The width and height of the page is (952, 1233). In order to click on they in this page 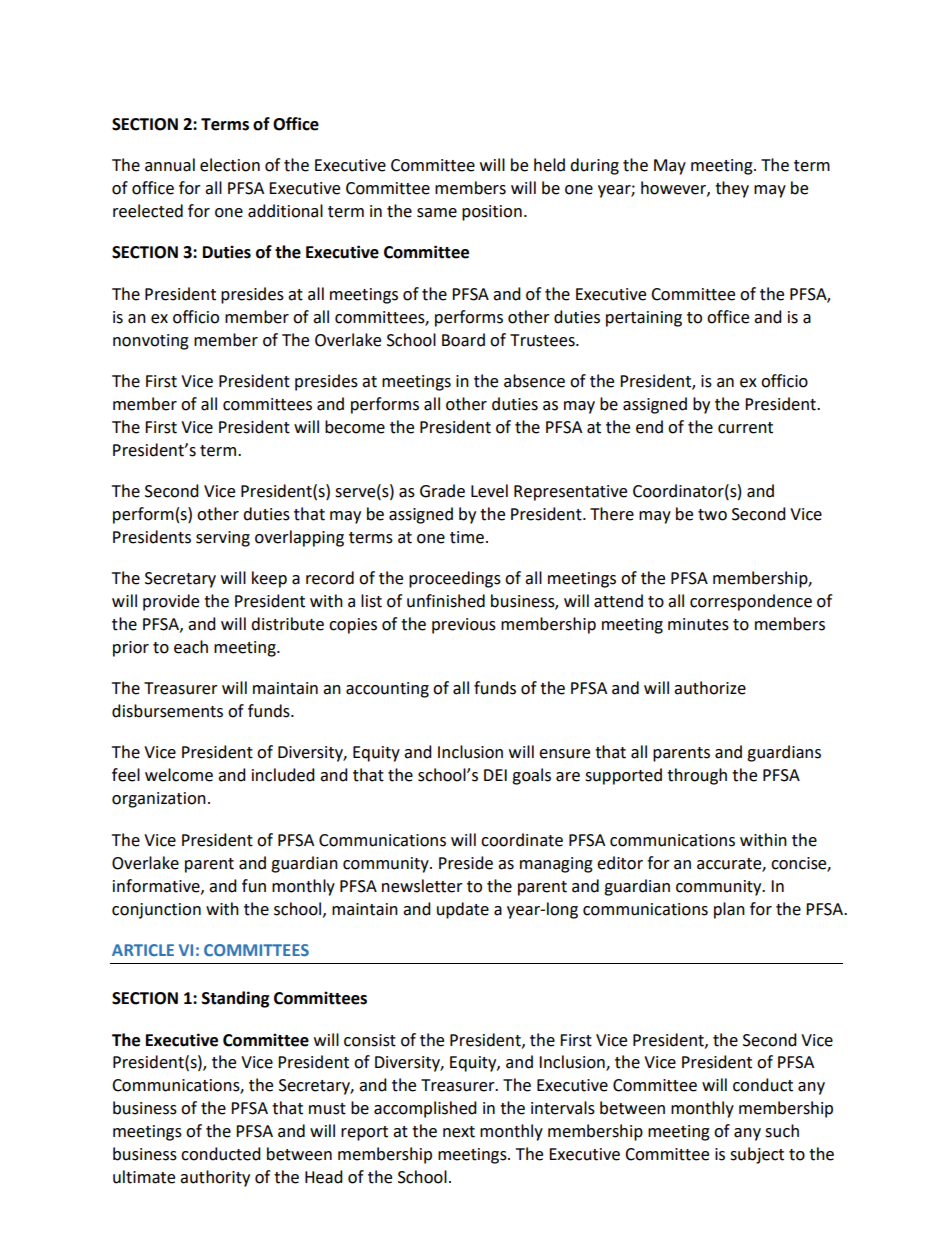, I will do `click(732, 189)`.
